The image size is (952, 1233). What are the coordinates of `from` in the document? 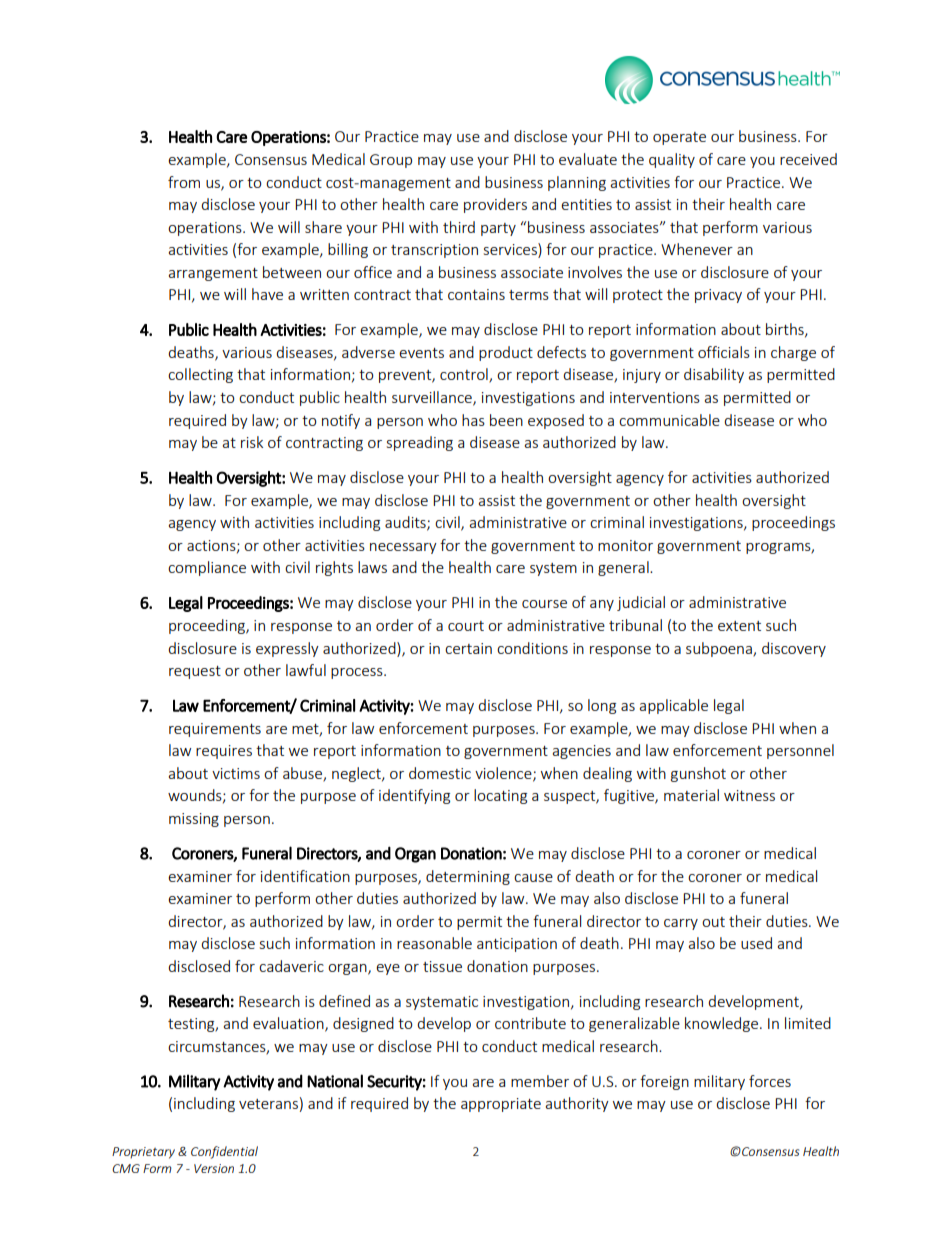 It's located at (184, 182).
